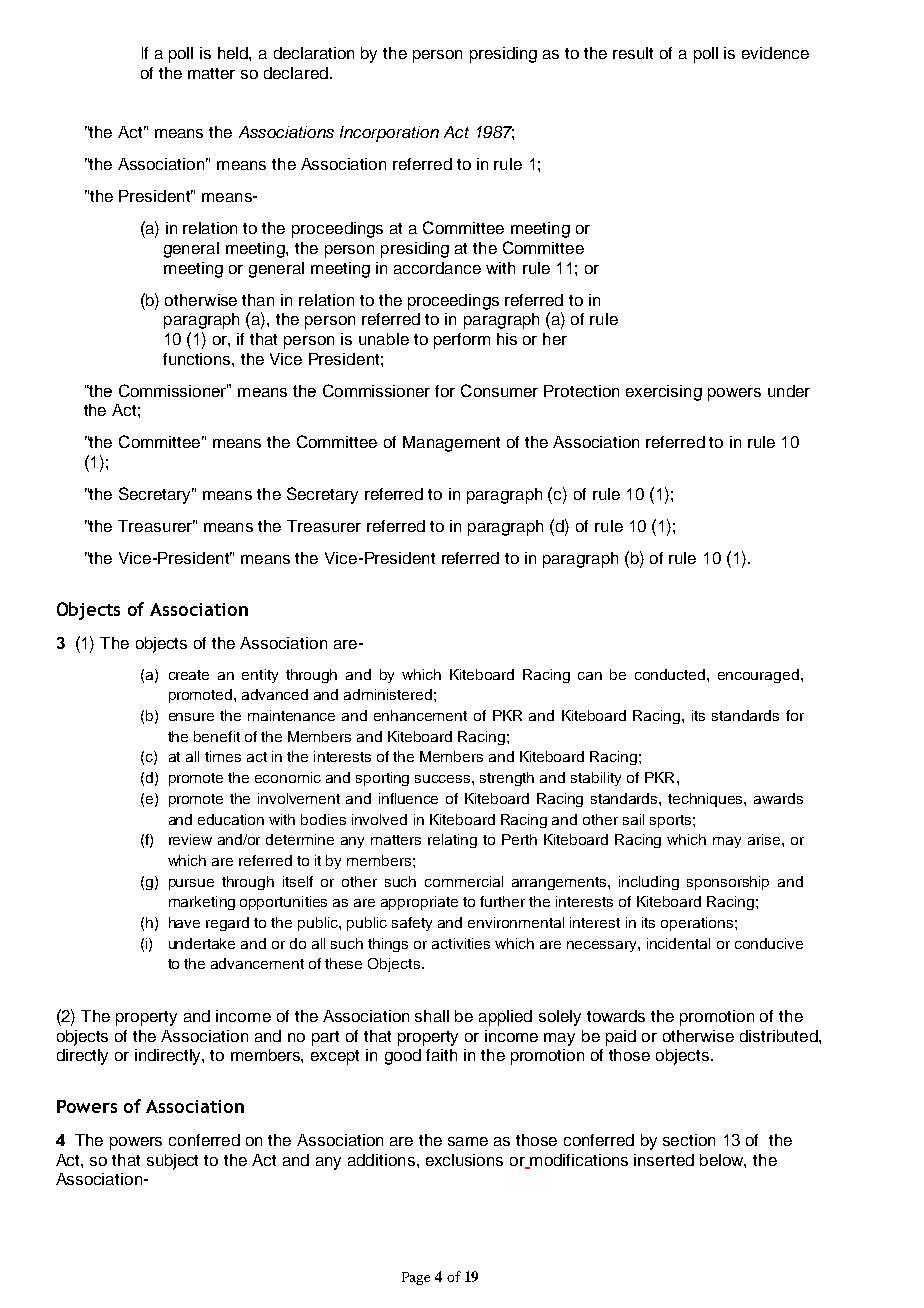  What do you see at coordinates (664, 1160) in the image?
I see `inserted` at bounding box center [664, 1160].
